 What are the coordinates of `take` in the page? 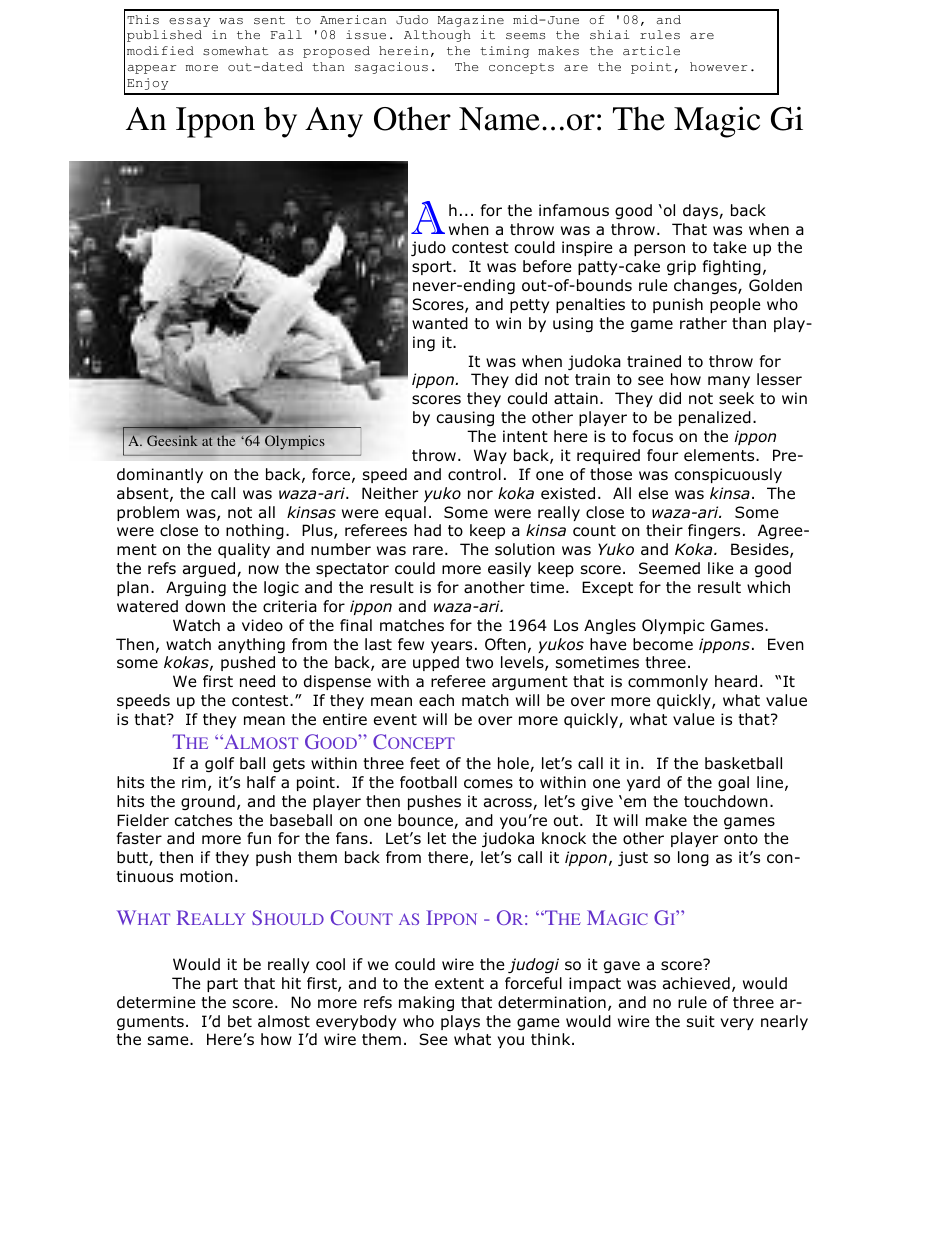 It's located at (730, 247).
